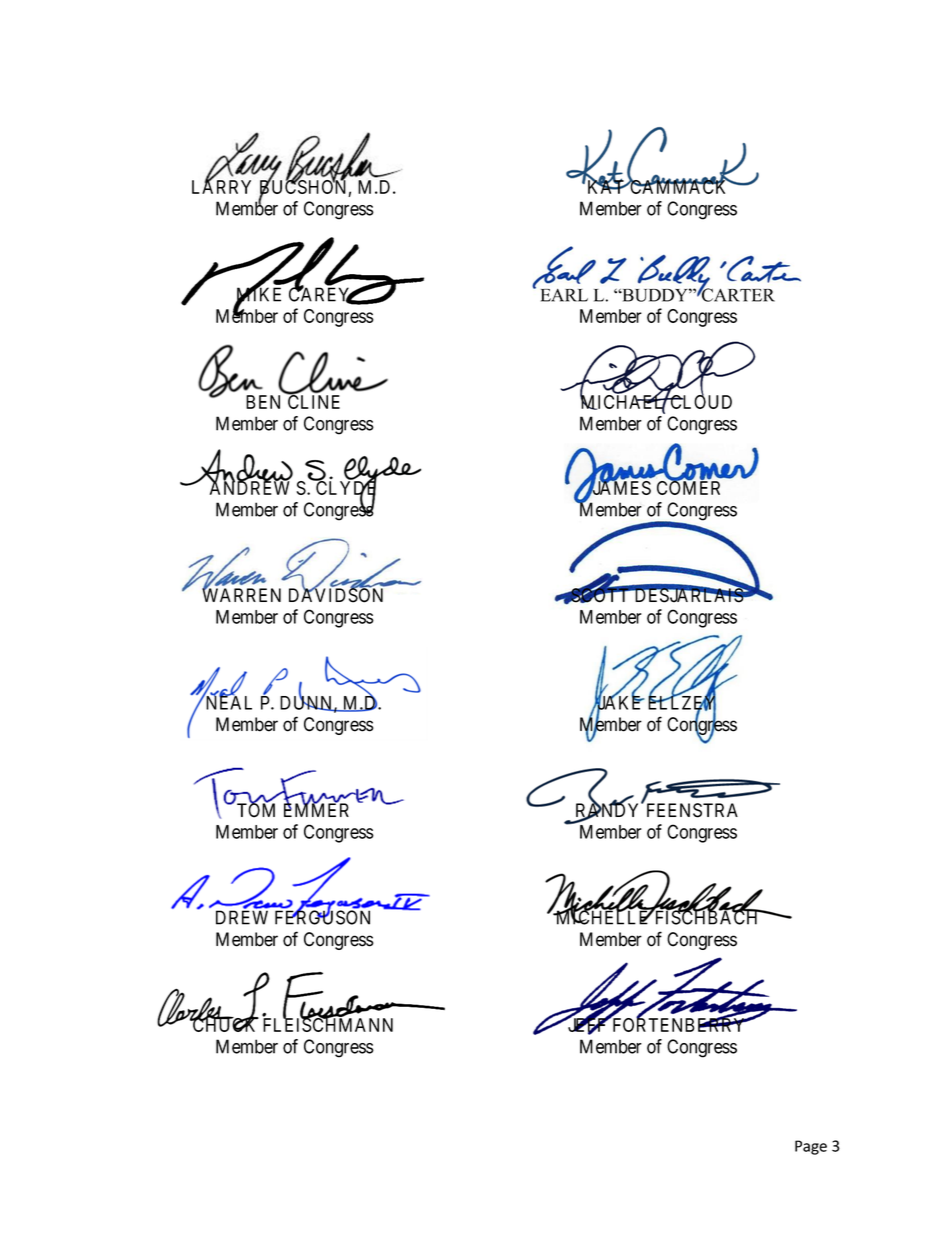  Describe the element at coordinates (811, 1147) in the screenshot. I see `Page` at that location.
